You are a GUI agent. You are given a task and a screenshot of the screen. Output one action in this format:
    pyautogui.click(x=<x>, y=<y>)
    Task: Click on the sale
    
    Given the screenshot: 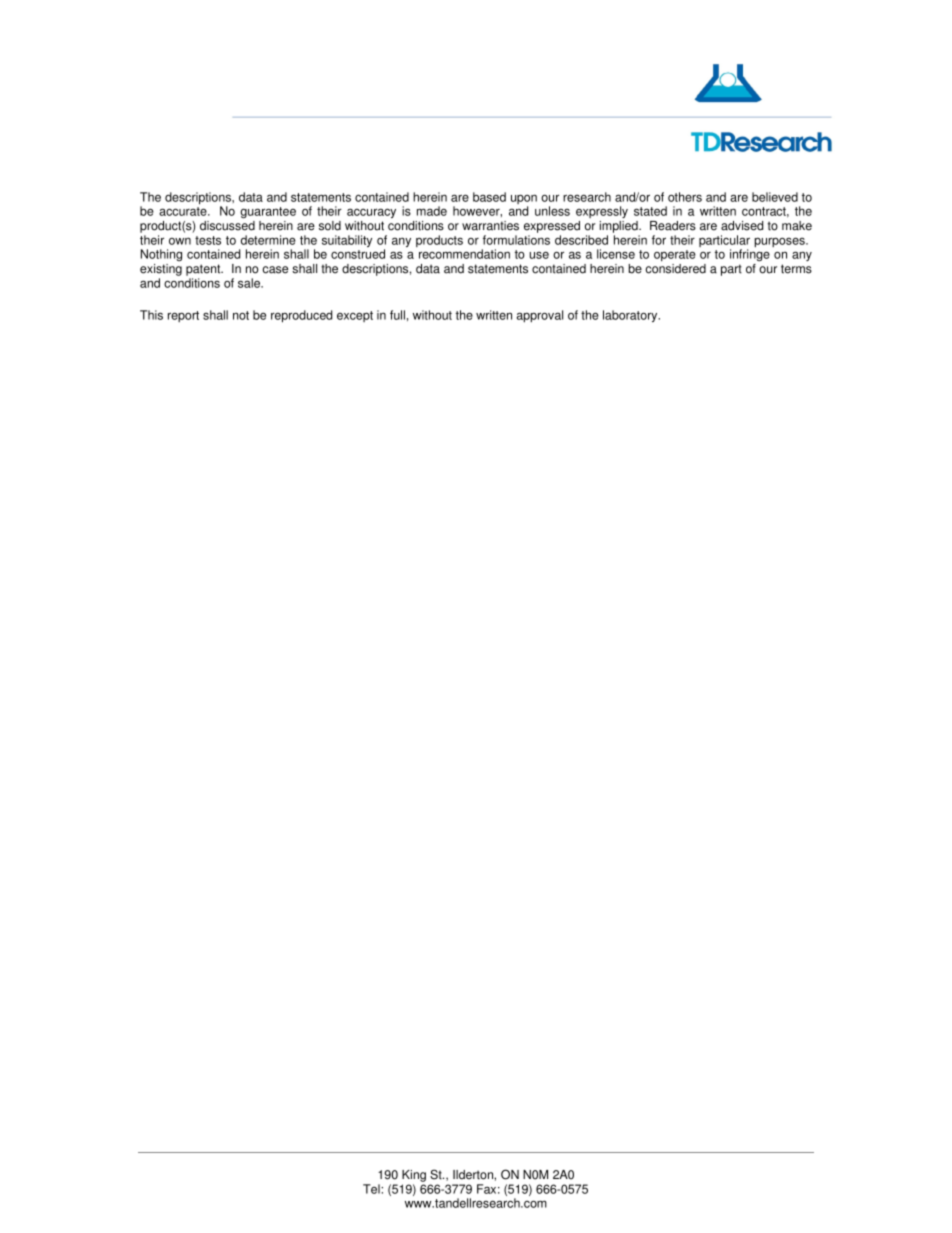 What is the action you would take?
    pyautogui.click(x=250, y=283)
